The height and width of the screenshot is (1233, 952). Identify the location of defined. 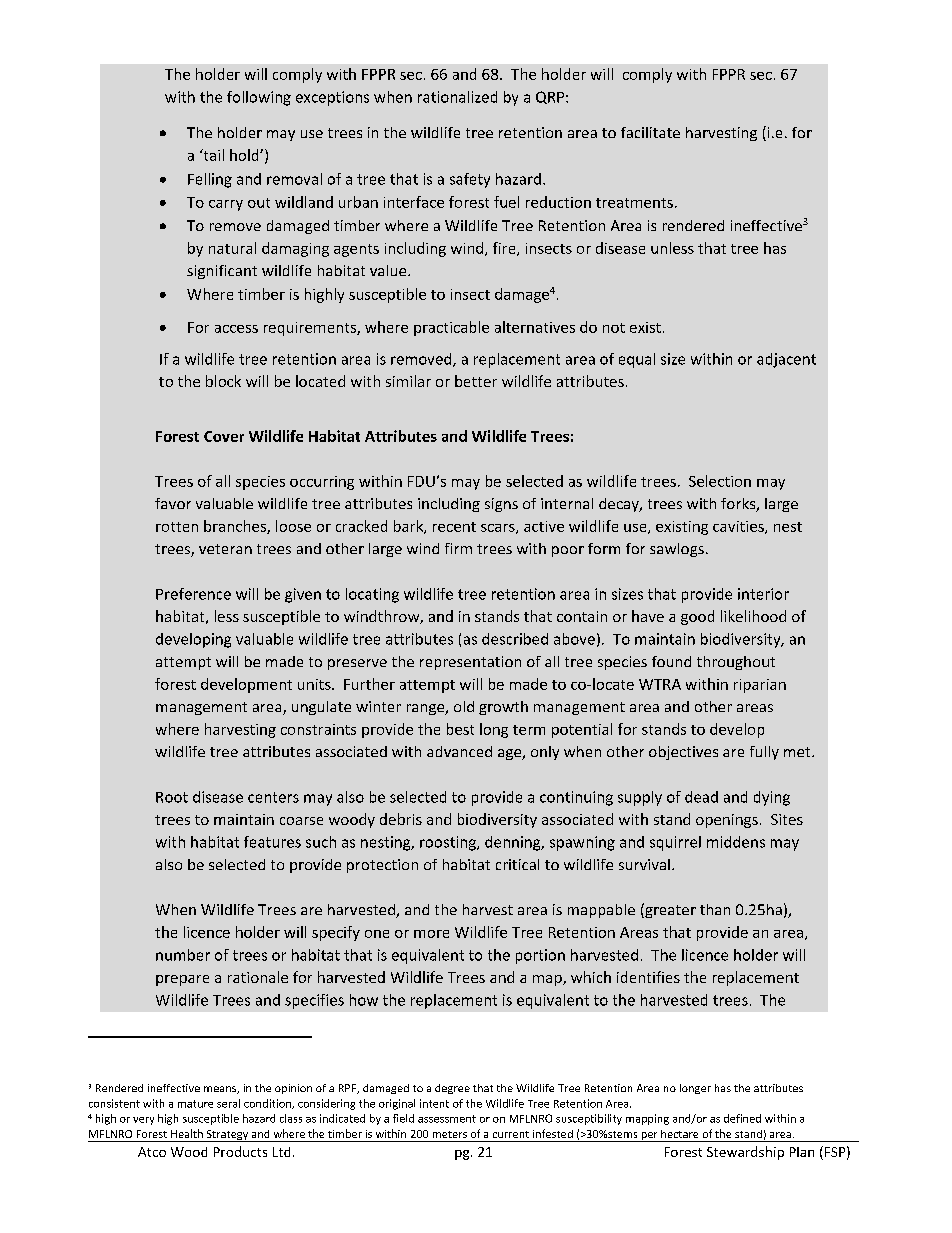
(742, 1118).
